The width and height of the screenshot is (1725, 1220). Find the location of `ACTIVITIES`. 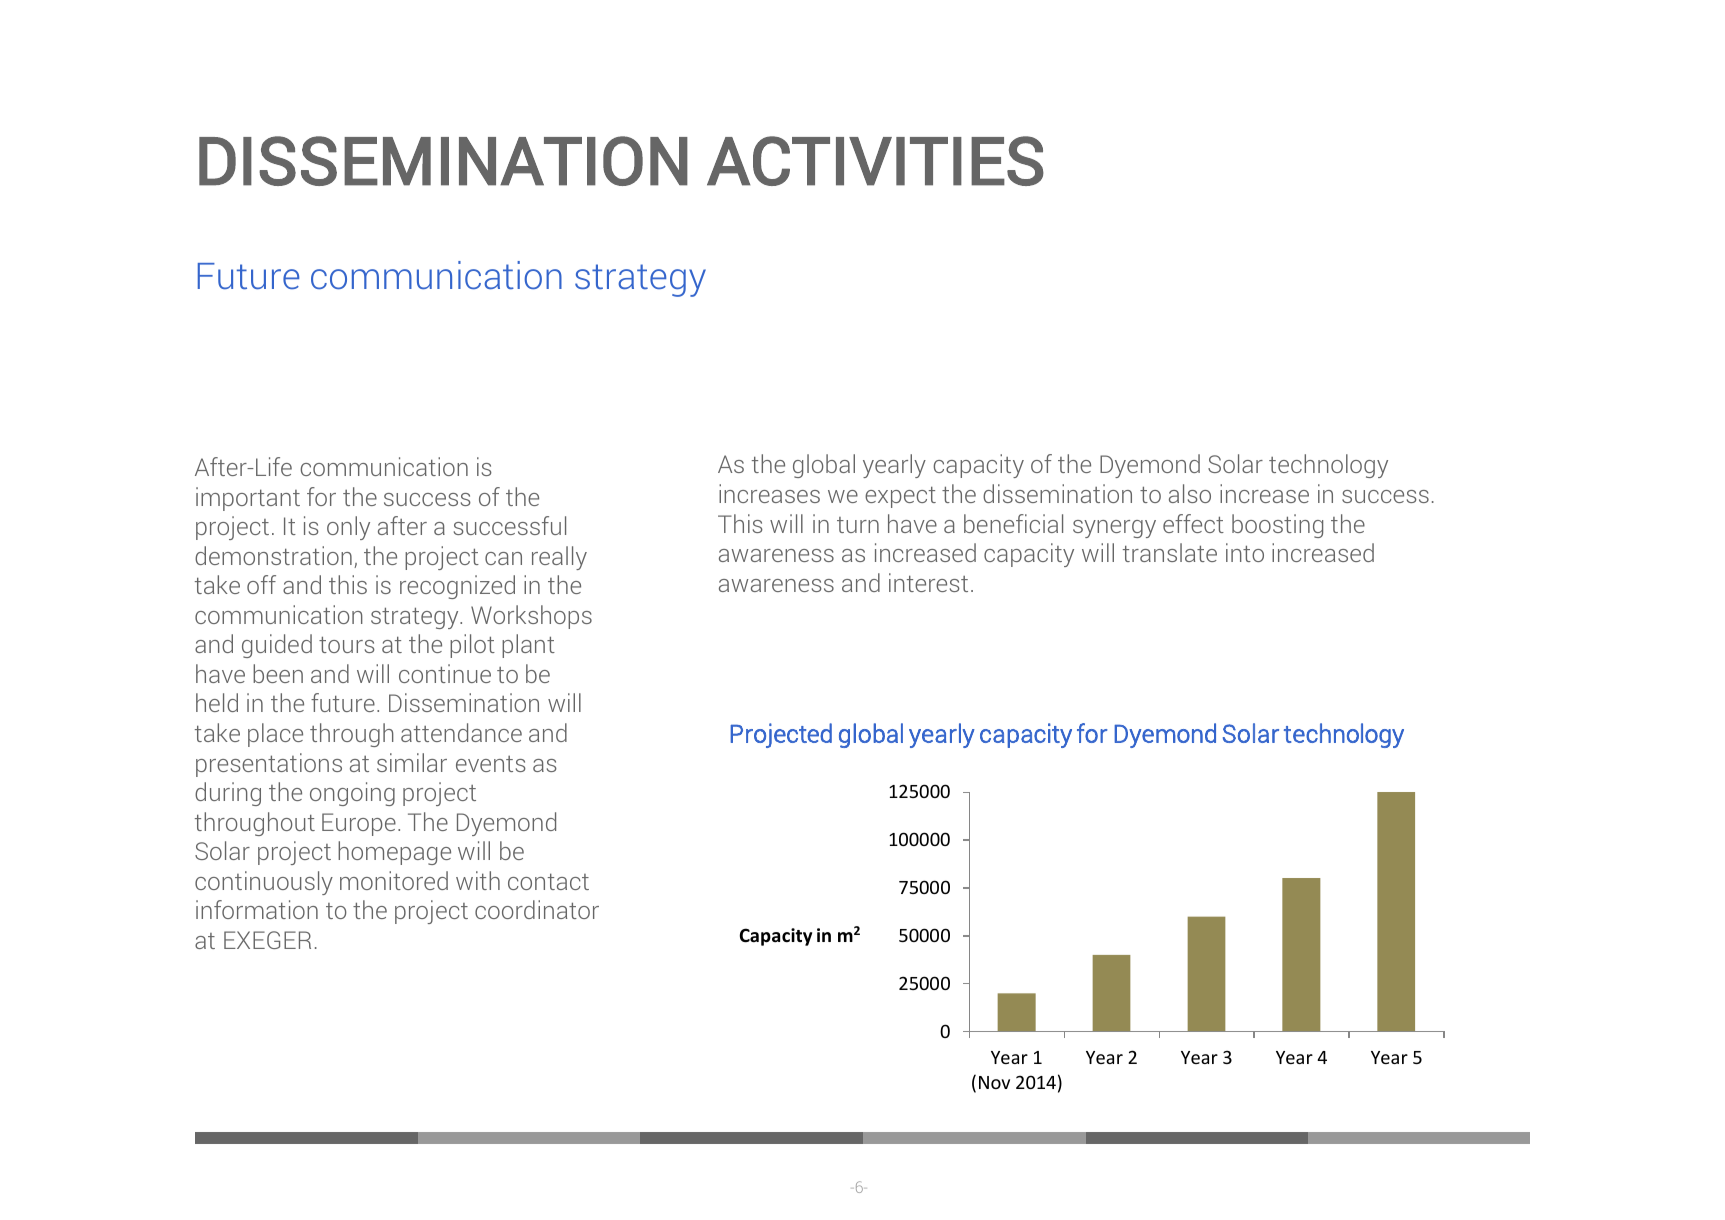

ACTIVITIES is located at coordinates (875, 161).
